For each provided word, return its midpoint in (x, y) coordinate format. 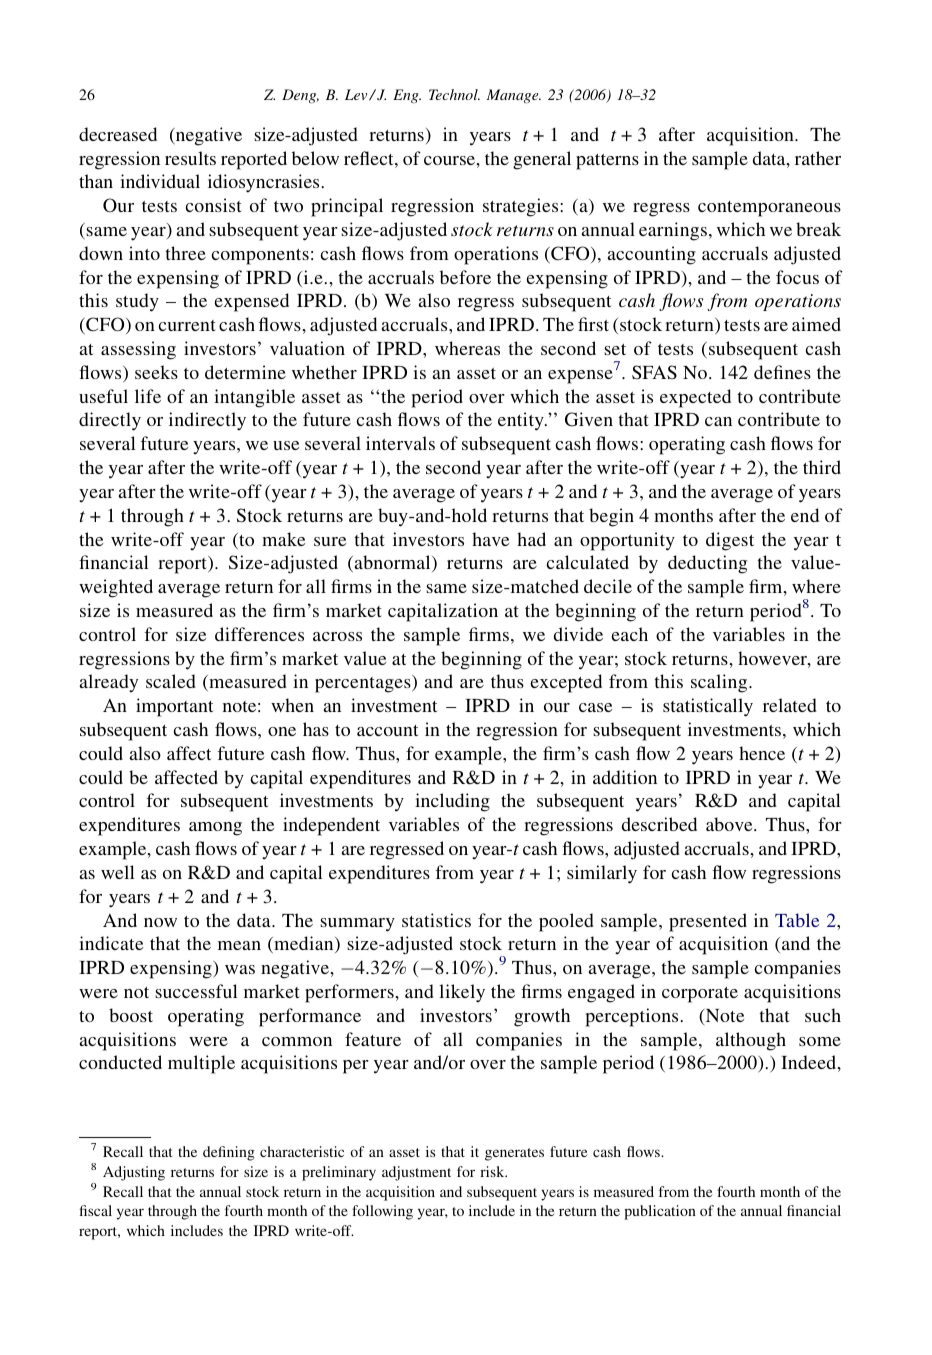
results (190, 158)
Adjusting (134, 1173)
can (718, 421)
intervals (400, 443)
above (730, 824)
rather (818, 158)
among (215, 829)
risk (493, 1171)
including (452, 802)
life (148, 396)
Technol (454, 94)
